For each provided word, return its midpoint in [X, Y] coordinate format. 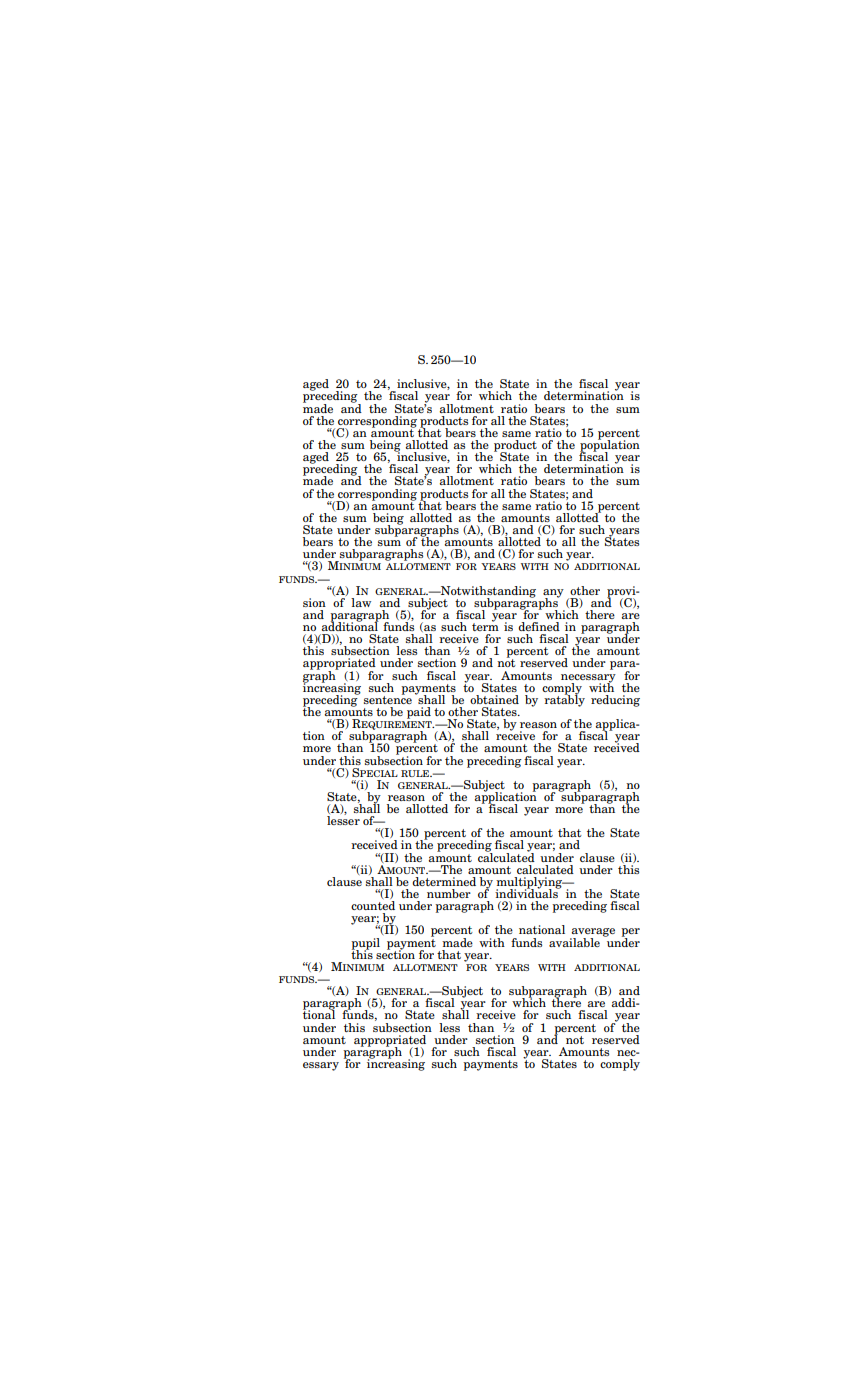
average [592, 933]
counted [373, 905]
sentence [388, 698]
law [361, 602]
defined [539, 626]
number [449, 893]
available [574, 942]
